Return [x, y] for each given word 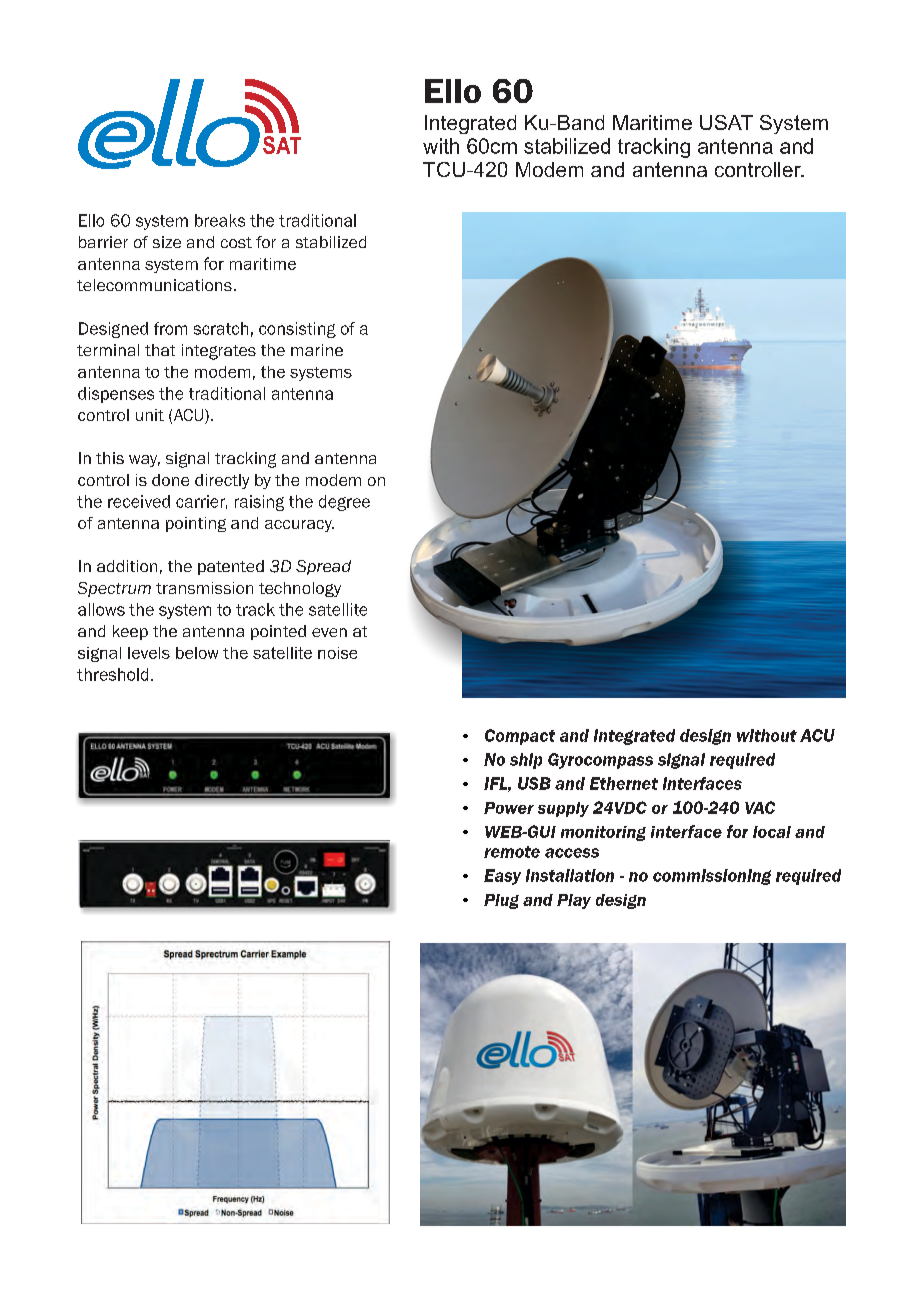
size [167, 242]
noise [337, 653]
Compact [520, 737]
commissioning [712, 877]
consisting [297, 330]
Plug [501, 901]
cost [236, 242]
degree [344, 503]
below [197, 653]
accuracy [299, 526]
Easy [502, 877]
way [144, 461]
